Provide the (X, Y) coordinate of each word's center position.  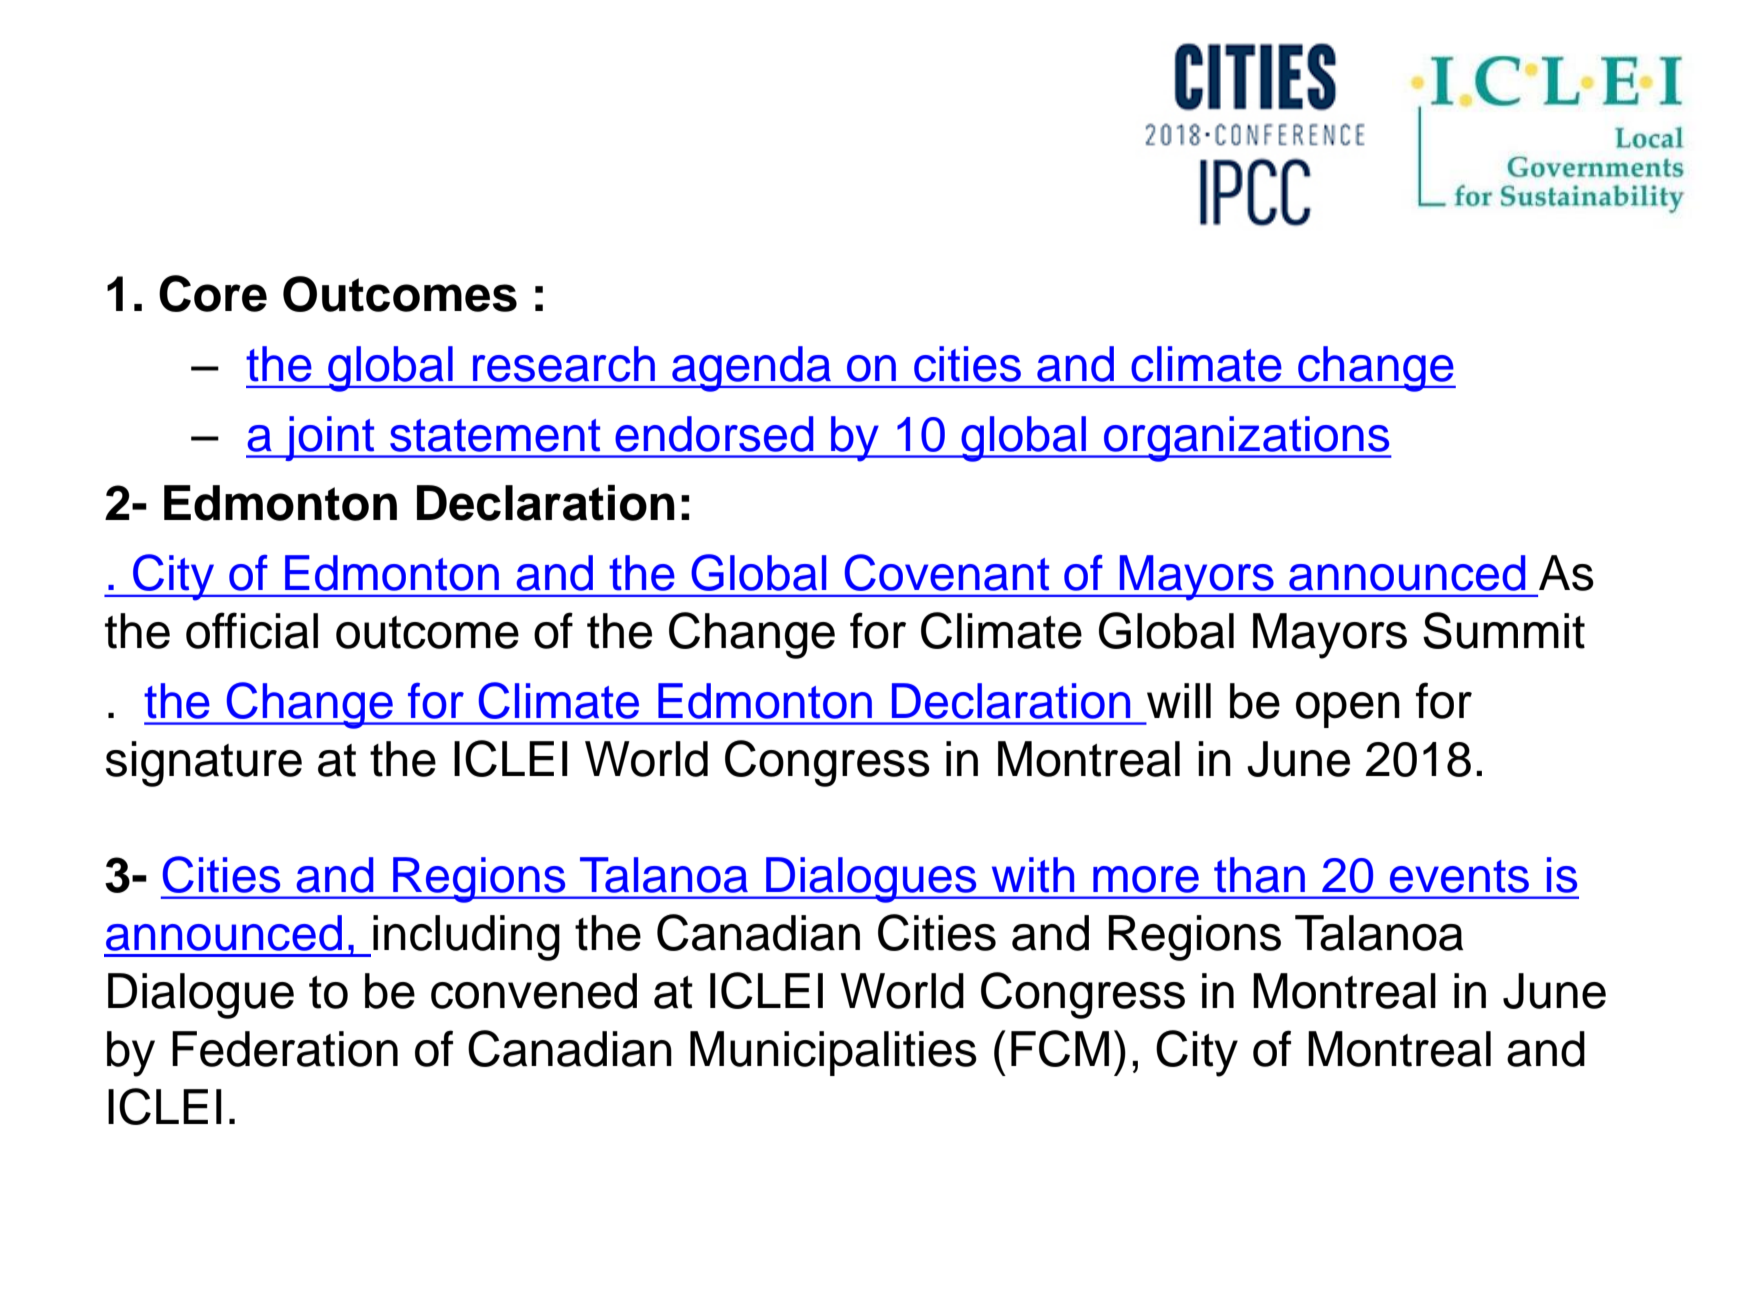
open (1348, 710)
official (252, 630)
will (1179, 700)
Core (213, 293)
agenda (752, 369)
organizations (1247, 439)
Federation (285, 1049)
